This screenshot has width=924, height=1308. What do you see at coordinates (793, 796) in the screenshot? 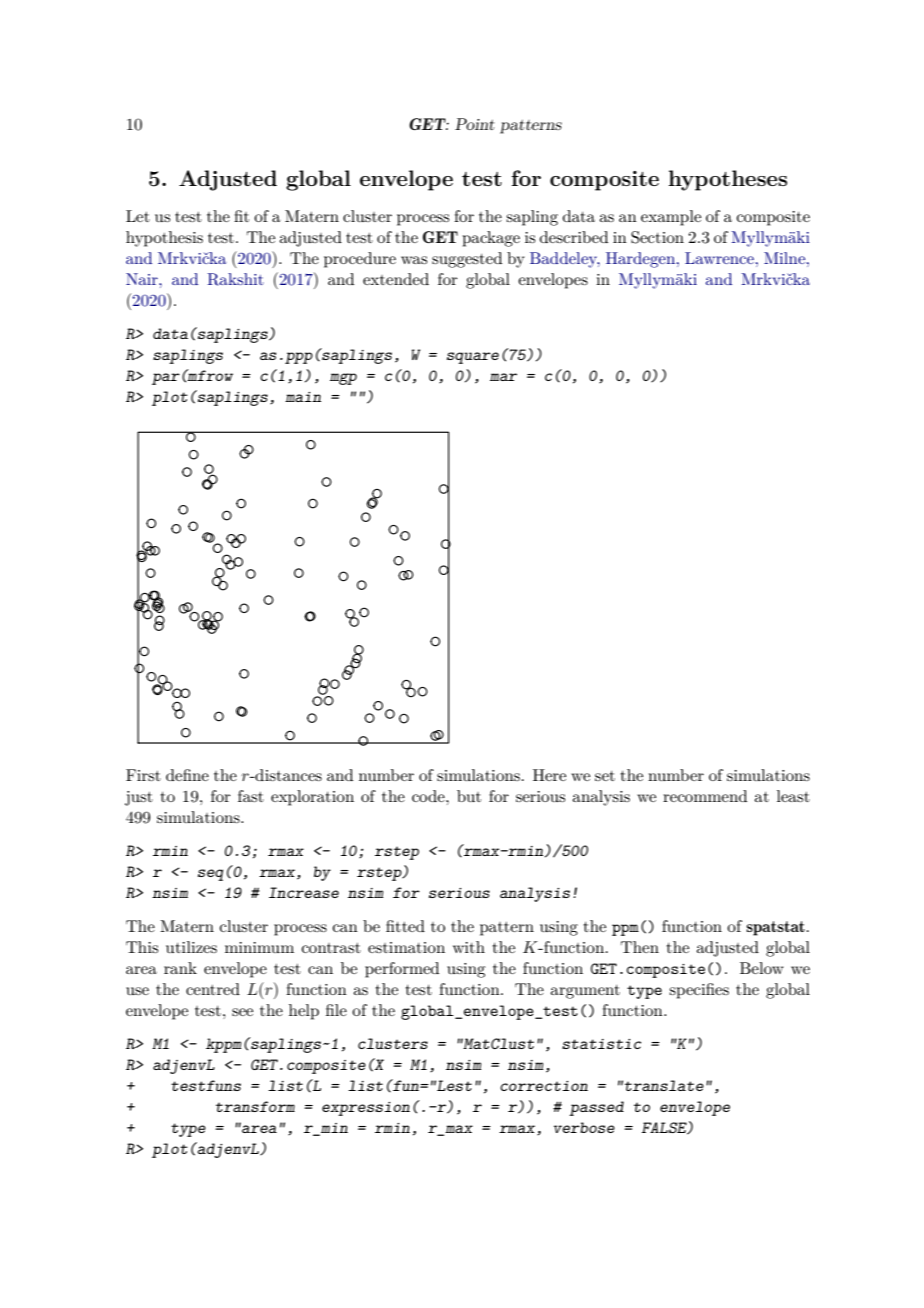
I see `least` at bounding box center [793, 796].
